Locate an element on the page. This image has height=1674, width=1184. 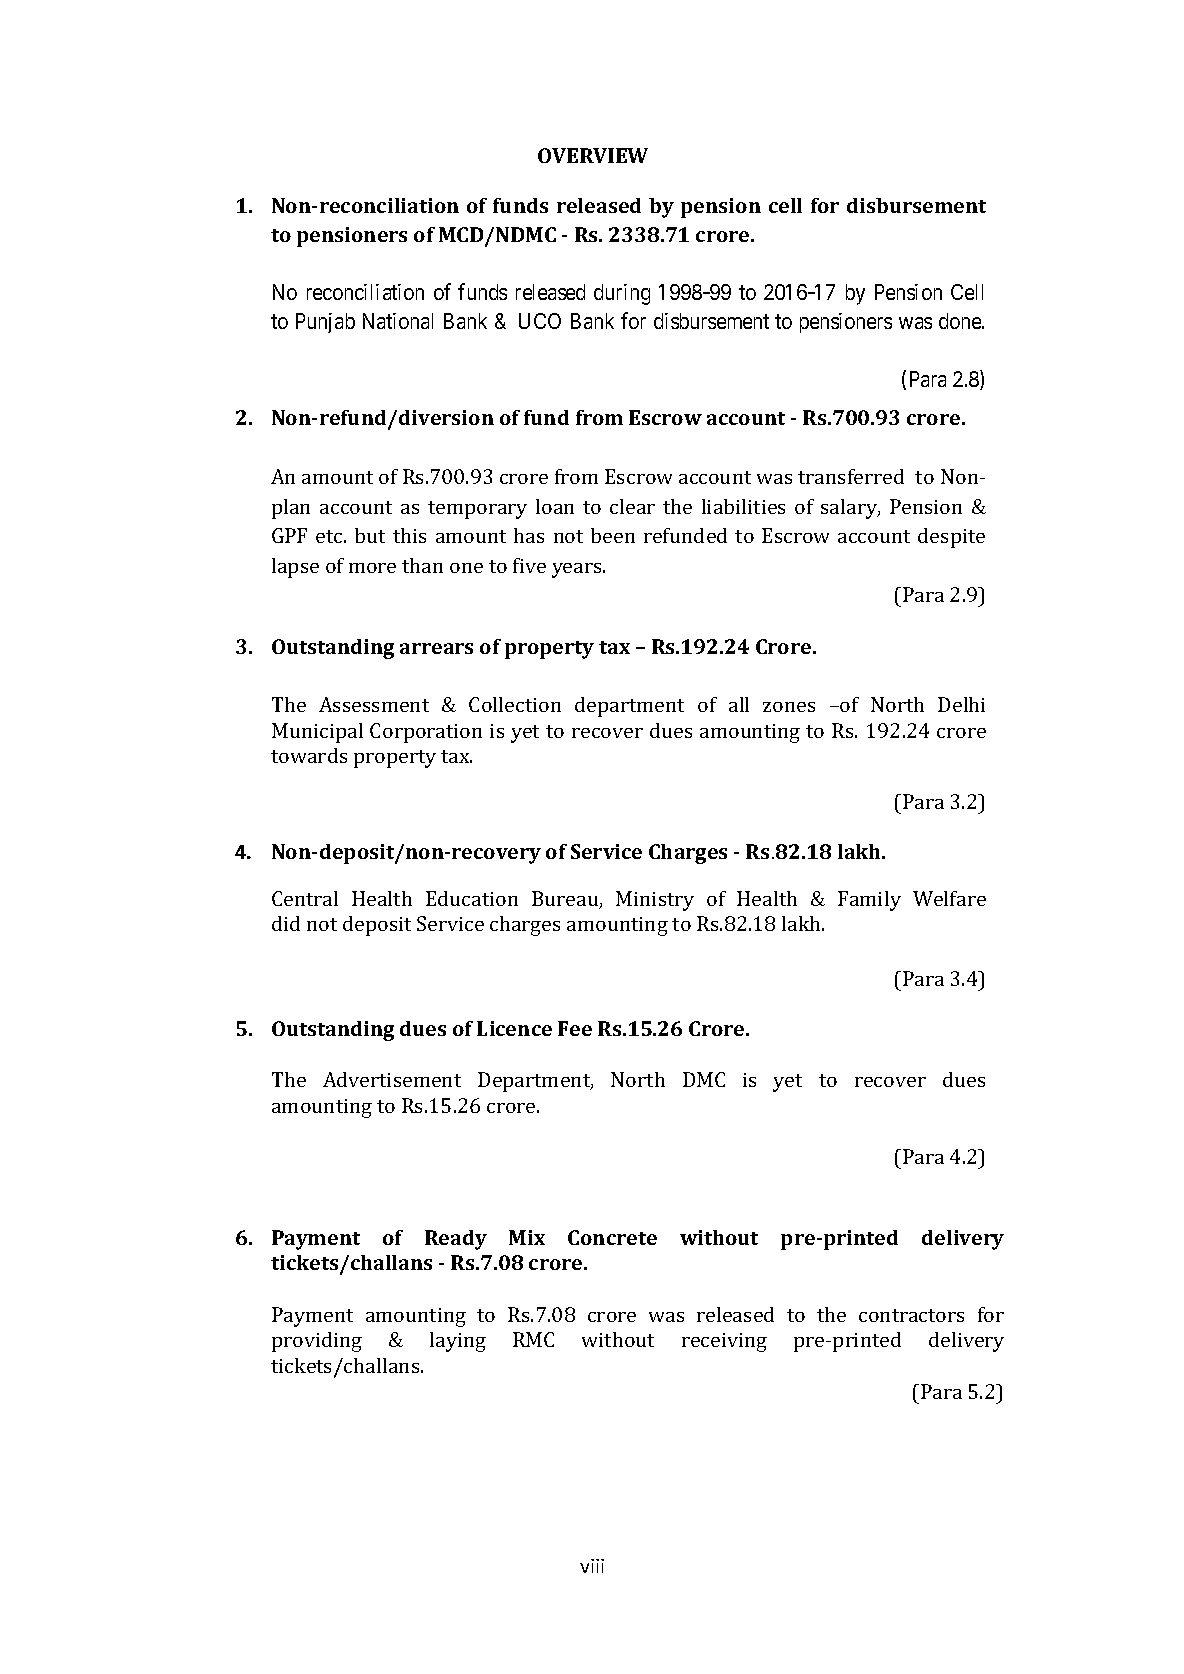
Concrete is located at coordinates (612, 1237).
